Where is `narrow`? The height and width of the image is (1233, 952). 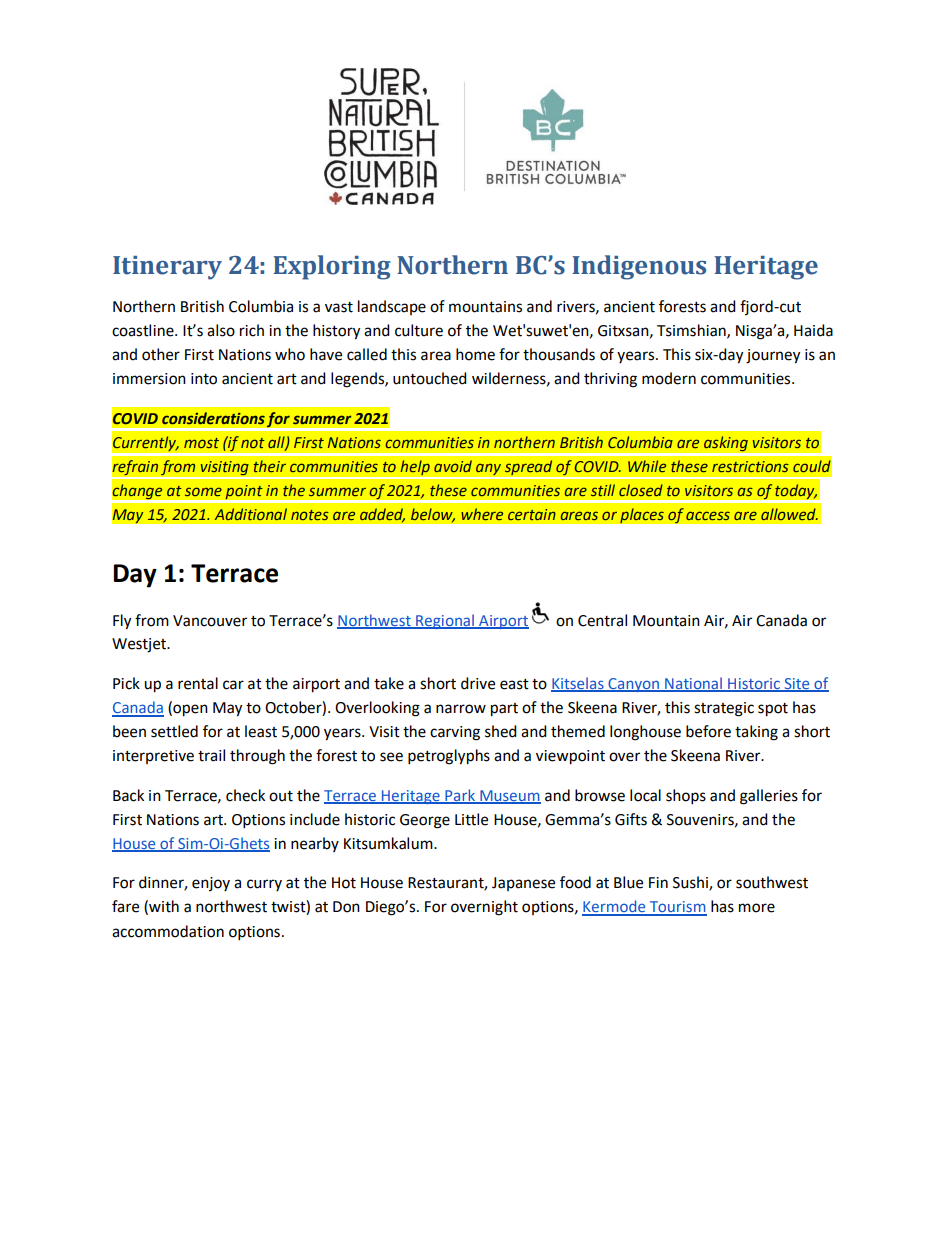
narrow is located at coordinates (461, 709).
